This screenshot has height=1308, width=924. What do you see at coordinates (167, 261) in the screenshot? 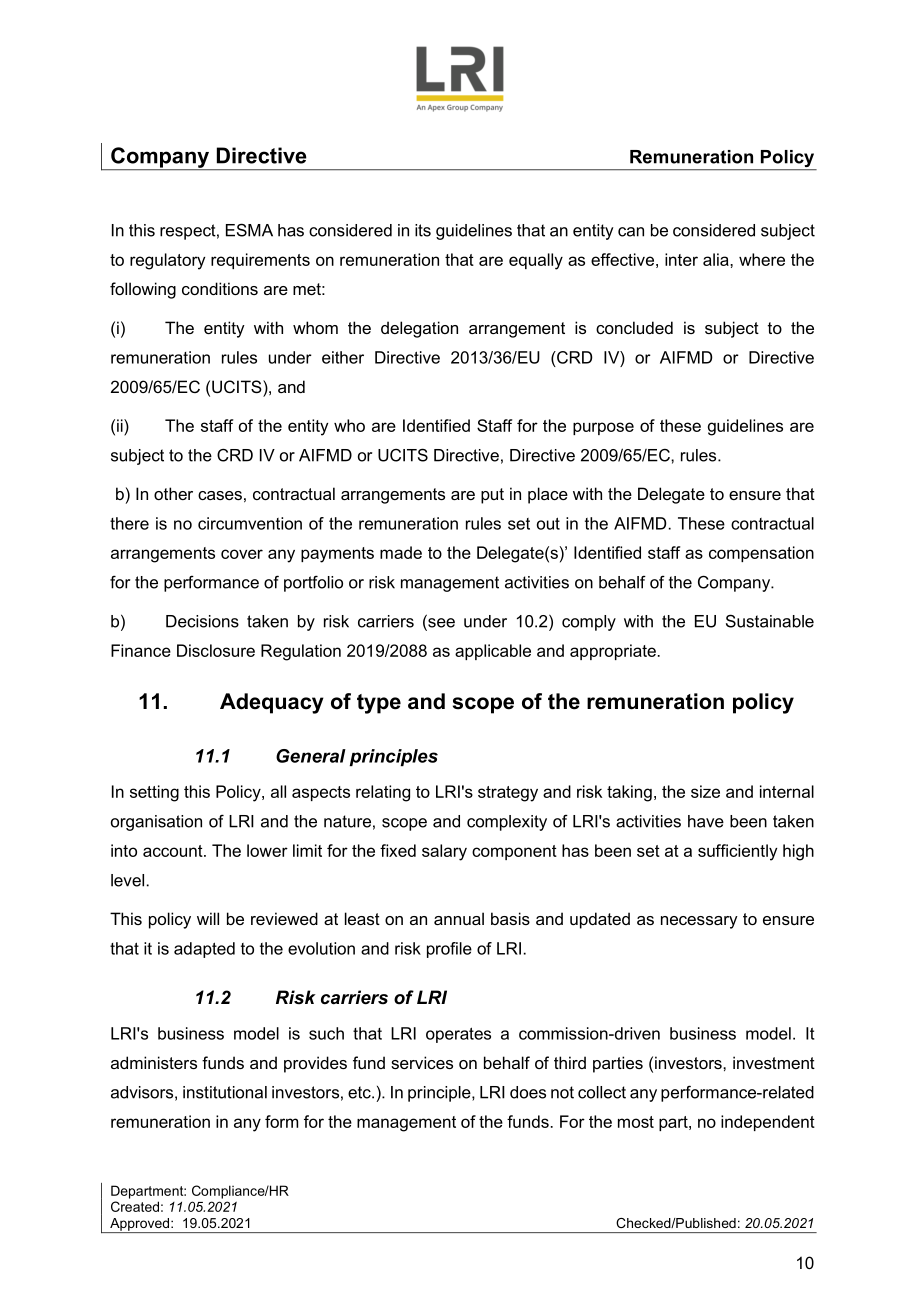
I see `regulatory` at bounding box center [167, 261].
